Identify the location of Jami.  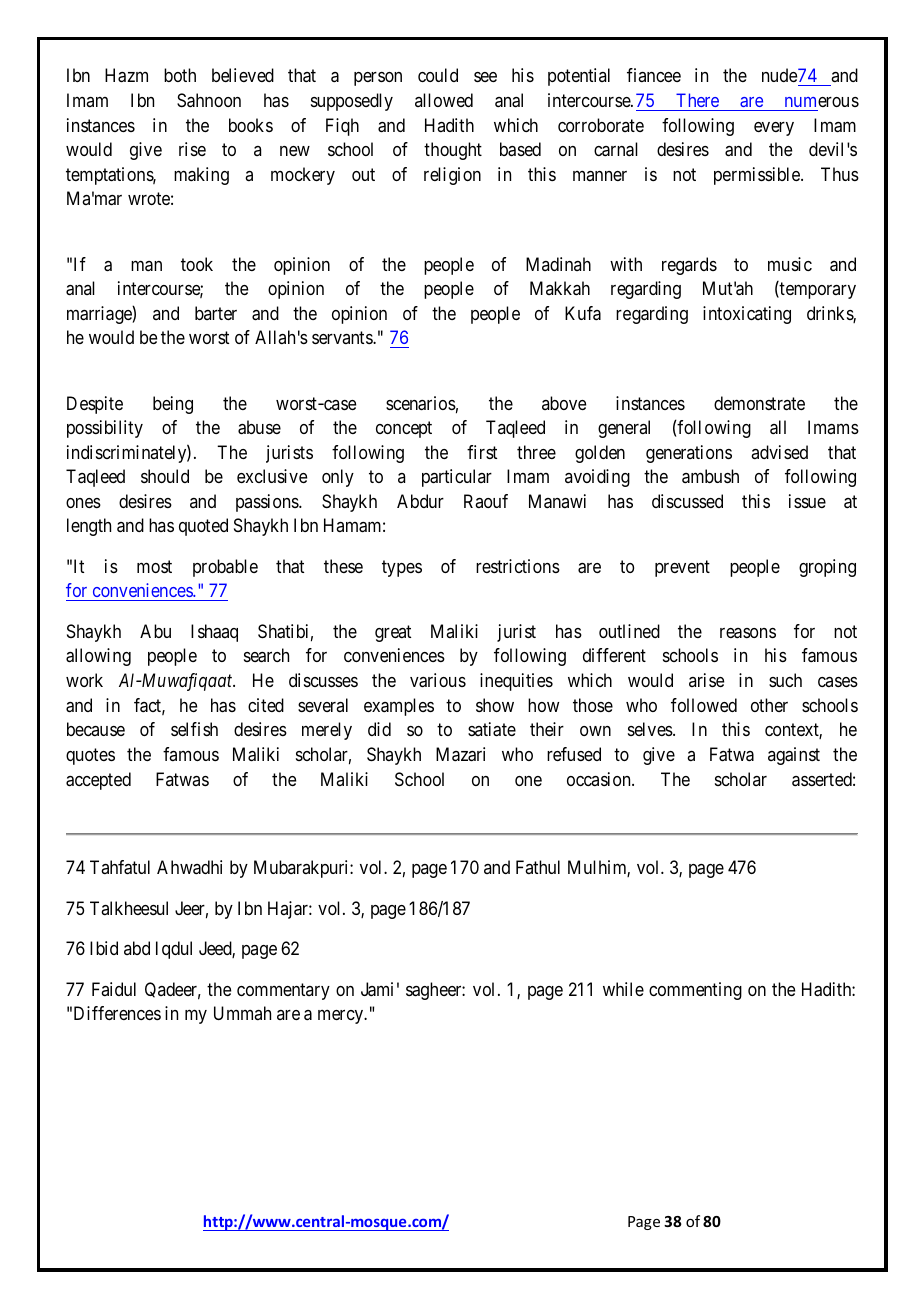
(377, 989).
